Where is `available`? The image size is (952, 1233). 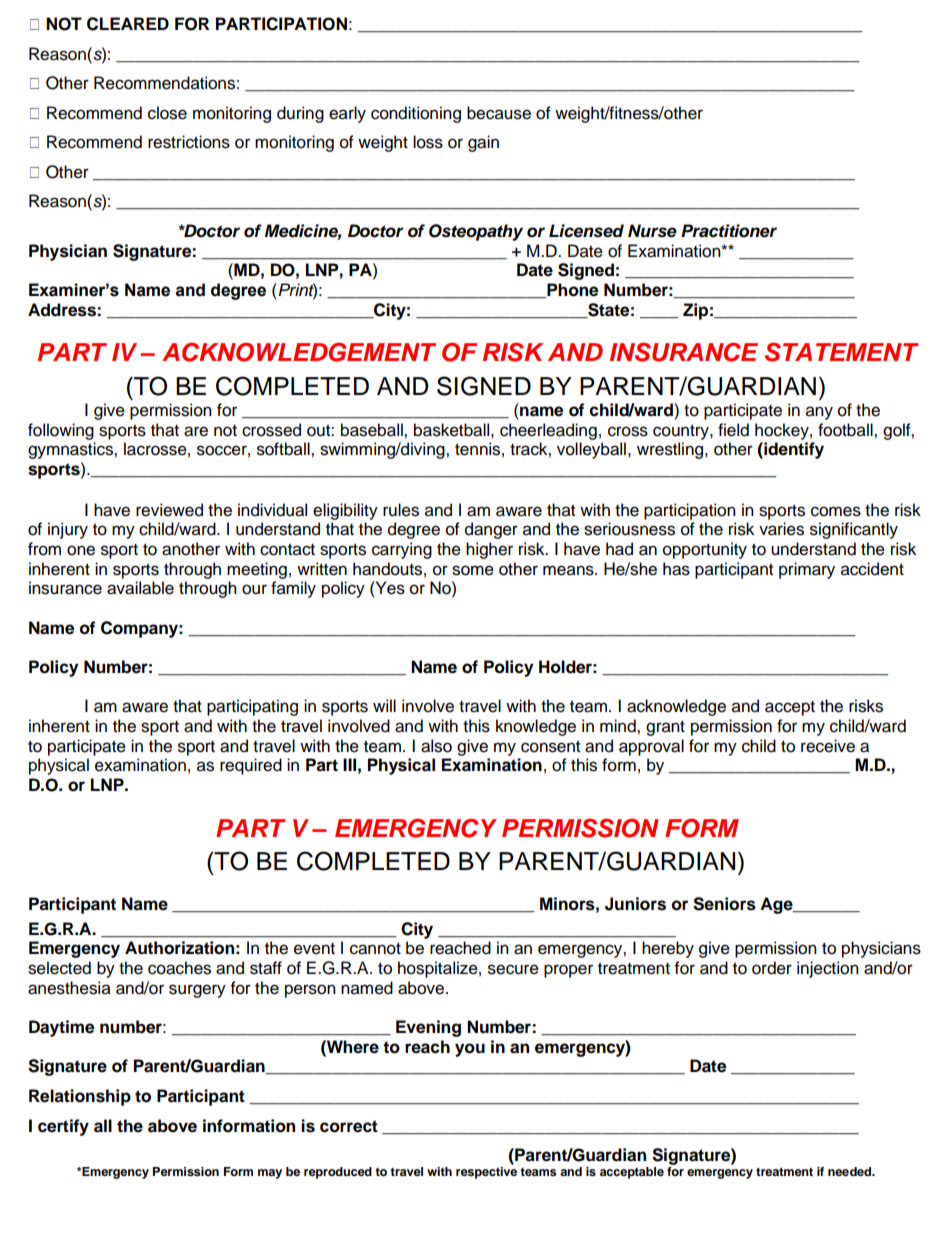
available is located at coordinates (140, 588).
